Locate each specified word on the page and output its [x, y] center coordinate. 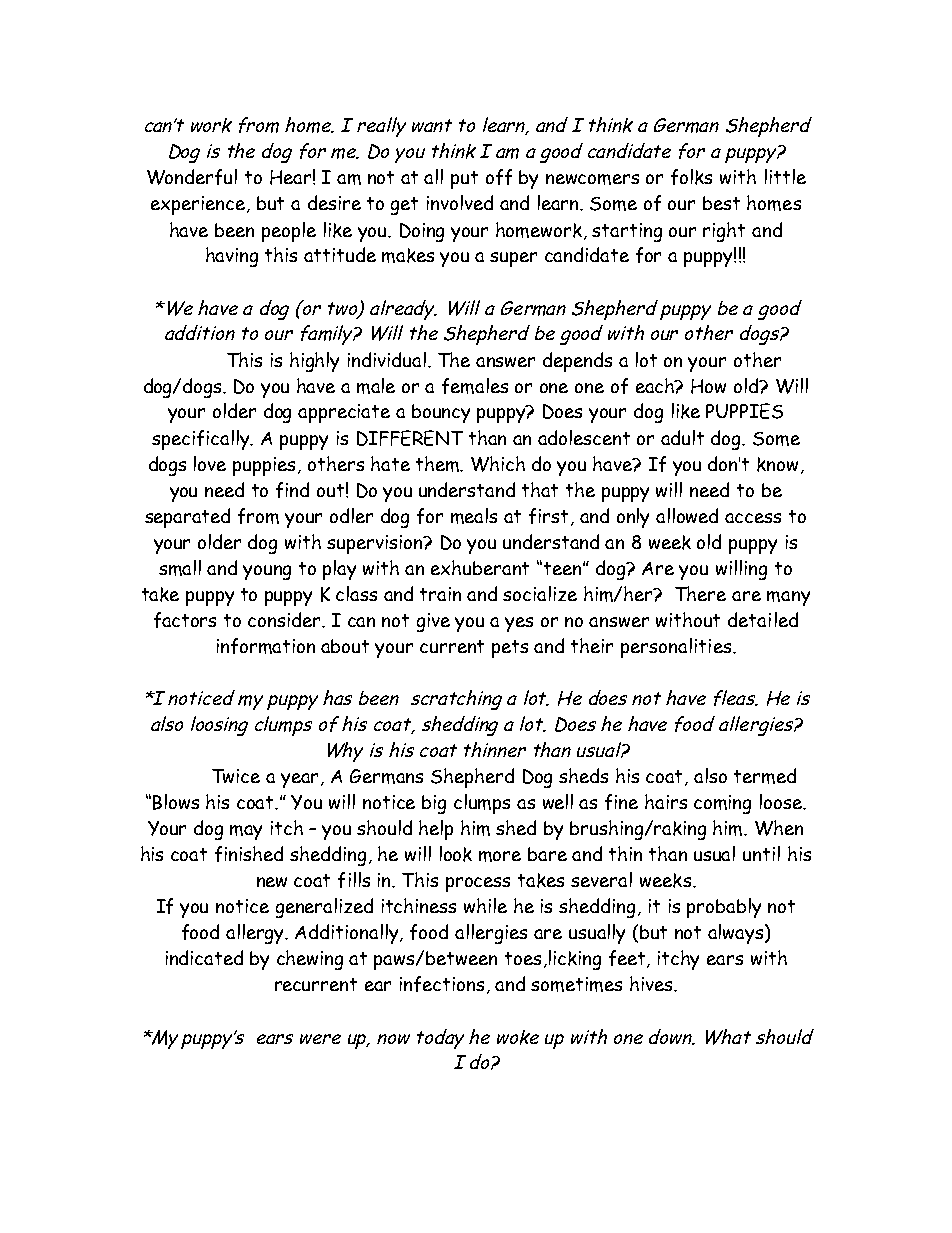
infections [442, 984]
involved [460, 202]
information [266, 646]
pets [510, 649]
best [721, 203]
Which [498, 464]
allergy [256, 934]
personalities [677, 648]
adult [682, 437]
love [210, 463]
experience [199, 205]
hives [652, 983]
